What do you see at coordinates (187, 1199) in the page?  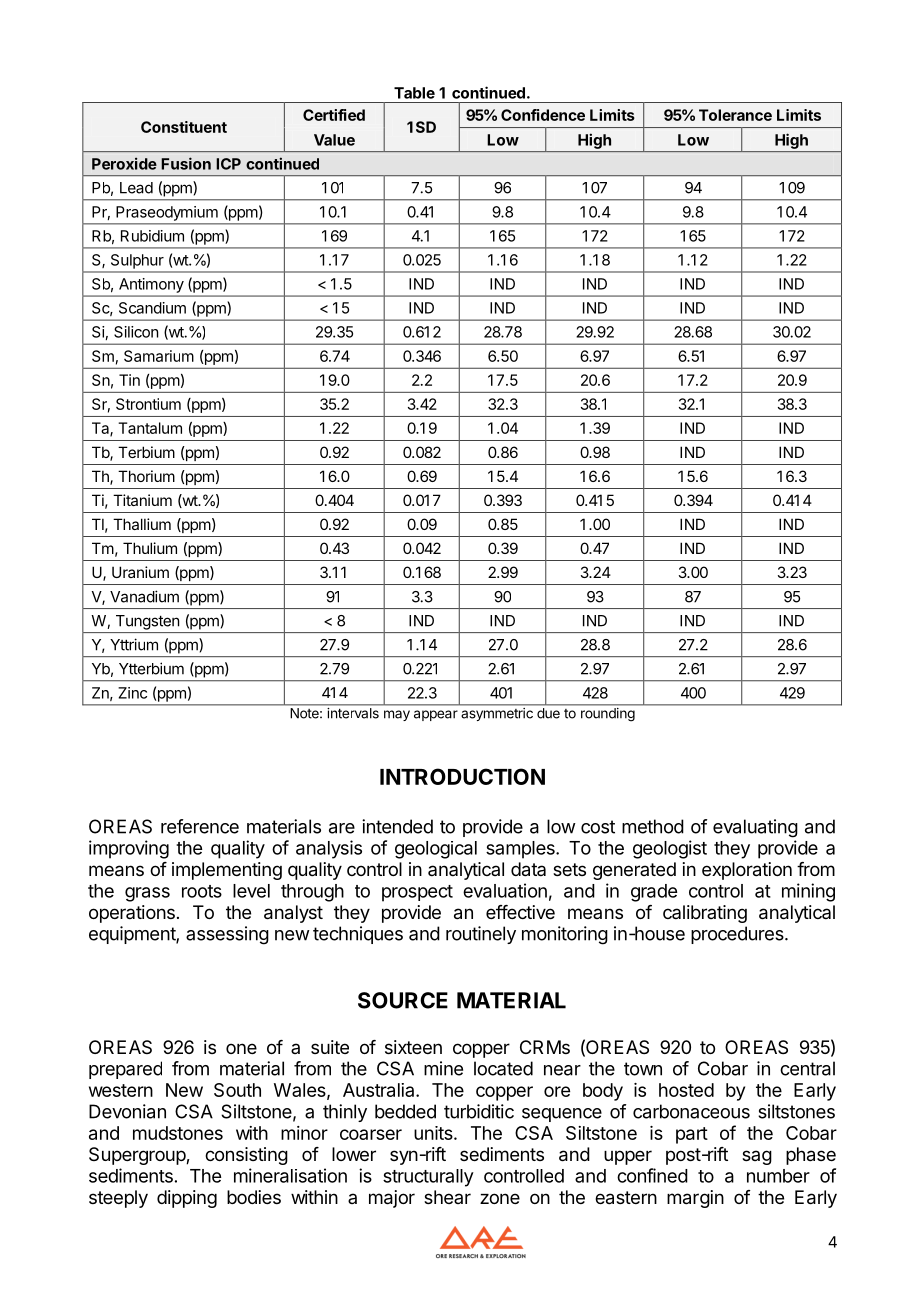 I see `dipping` at bounding box center [187, 1199].
